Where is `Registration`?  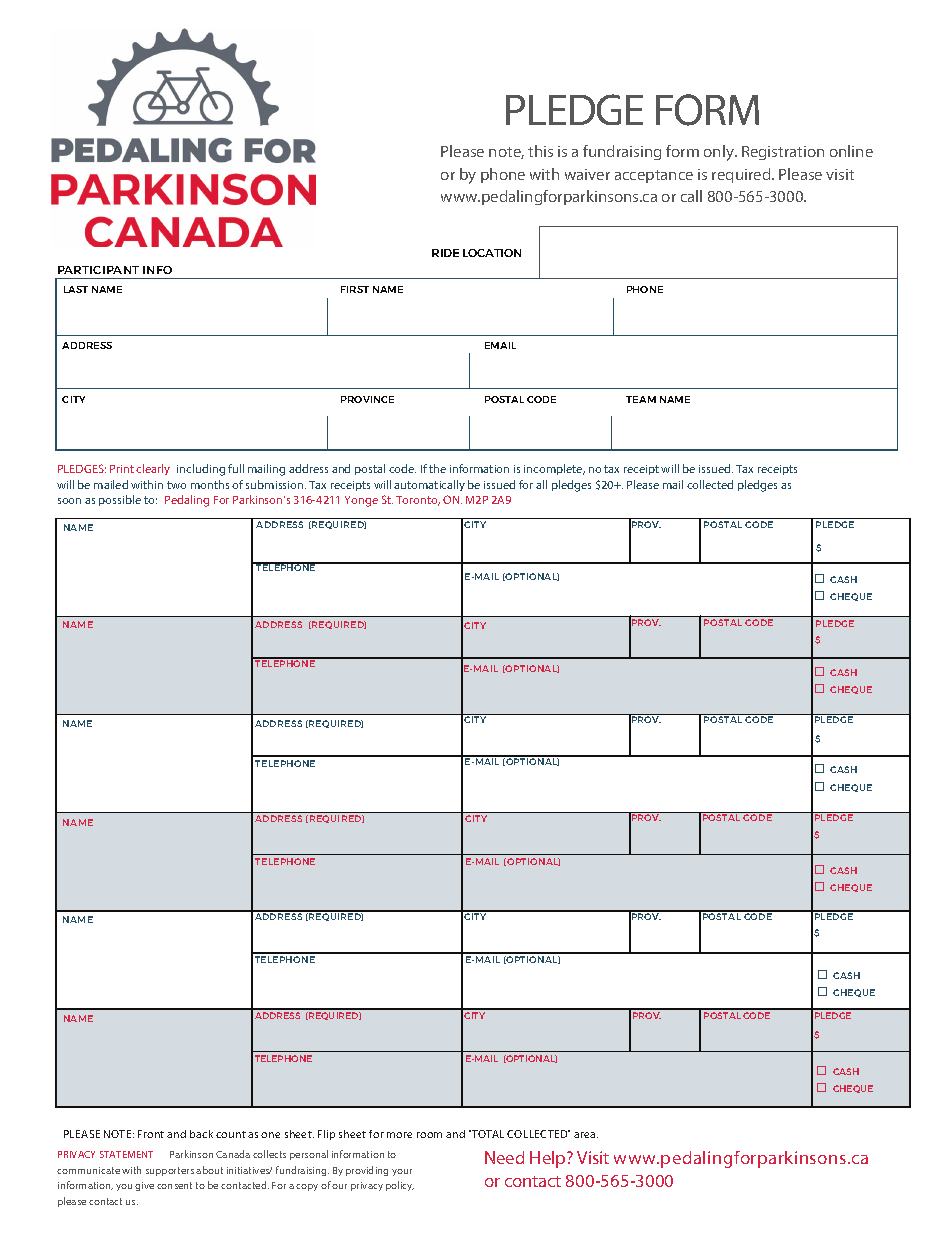 Registration is located at coordinates (783, 153).
